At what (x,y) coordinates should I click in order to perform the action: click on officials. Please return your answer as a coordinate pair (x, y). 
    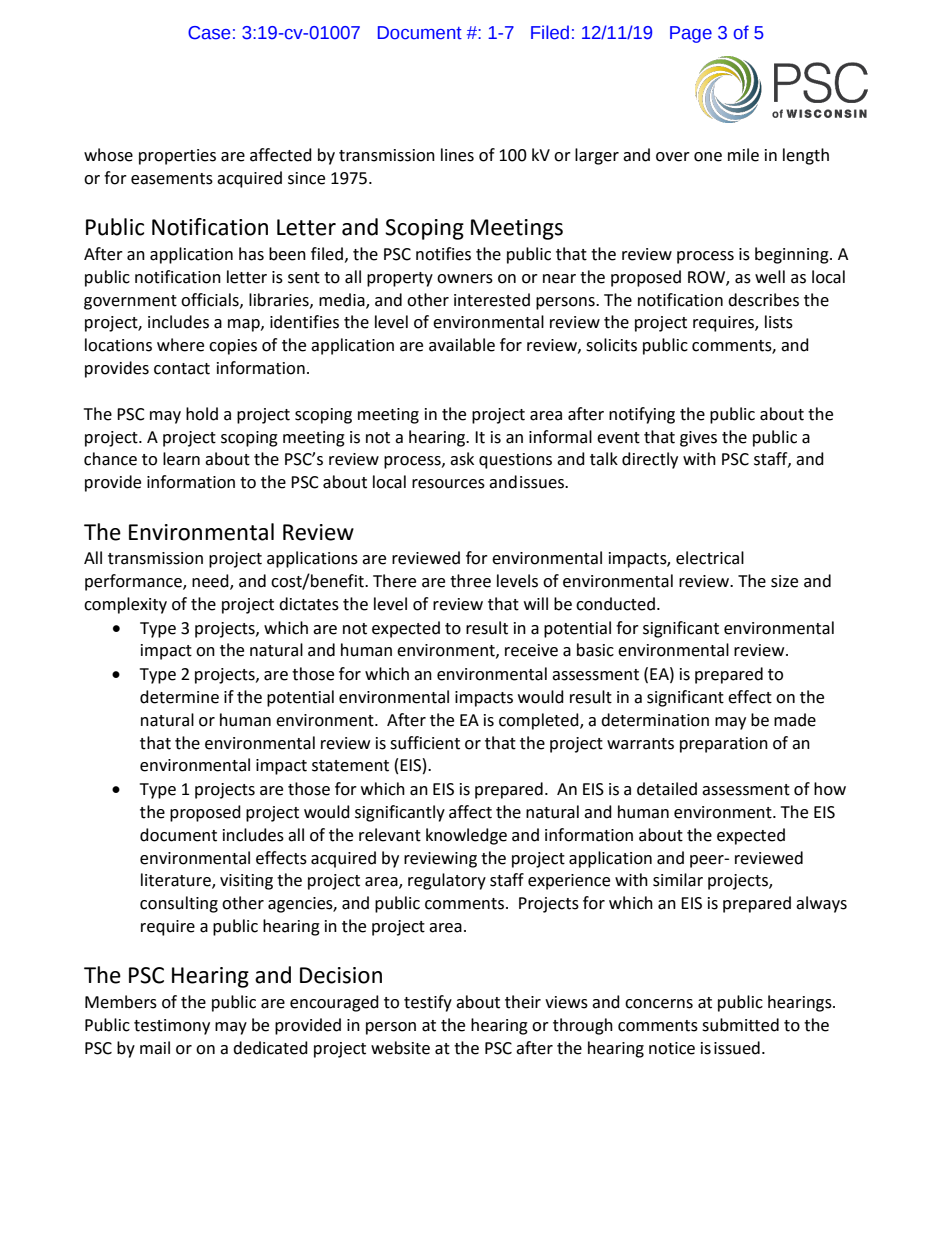
    Looking at the image, I should click on (211, 300).
